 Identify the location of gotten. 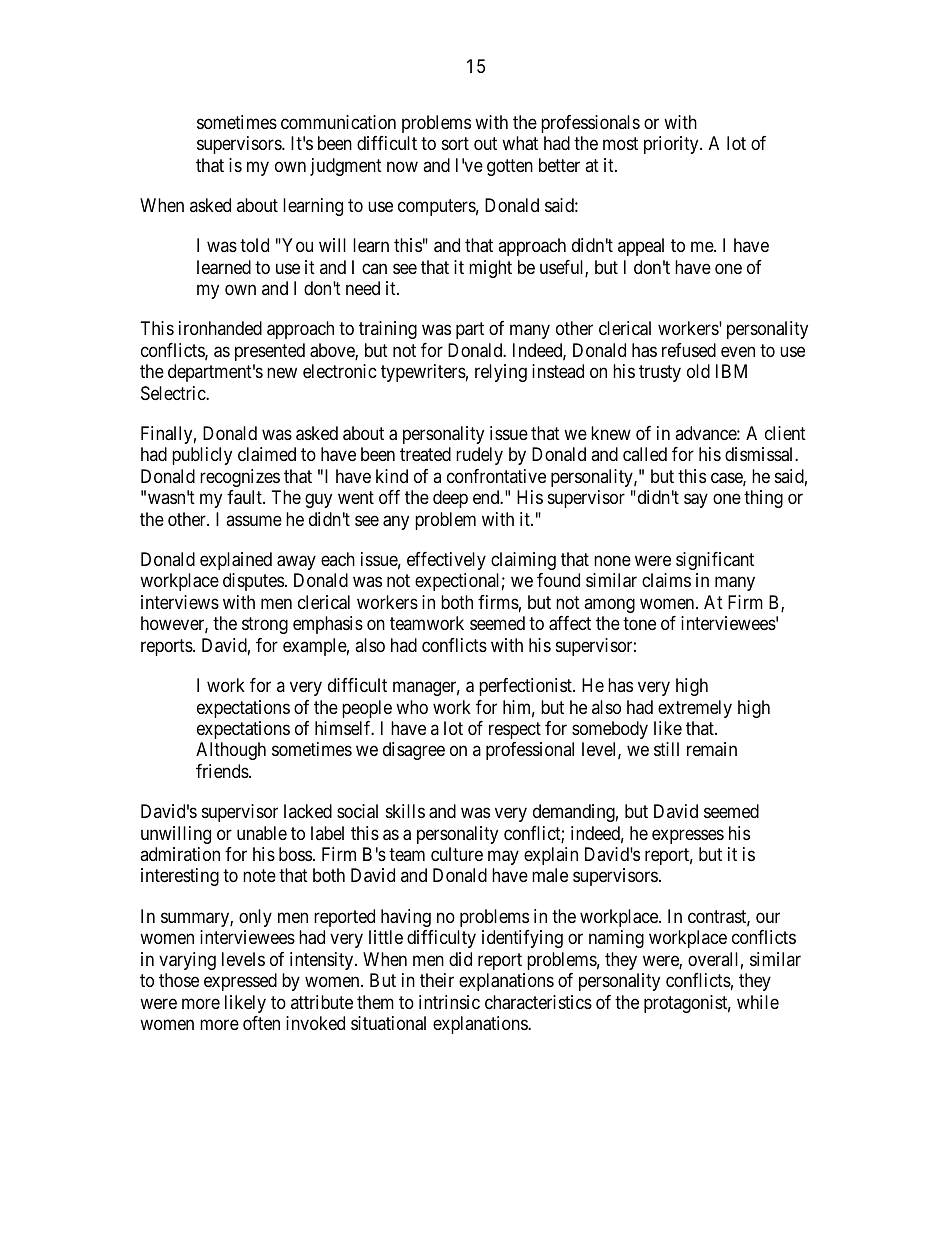
(510, 167).
